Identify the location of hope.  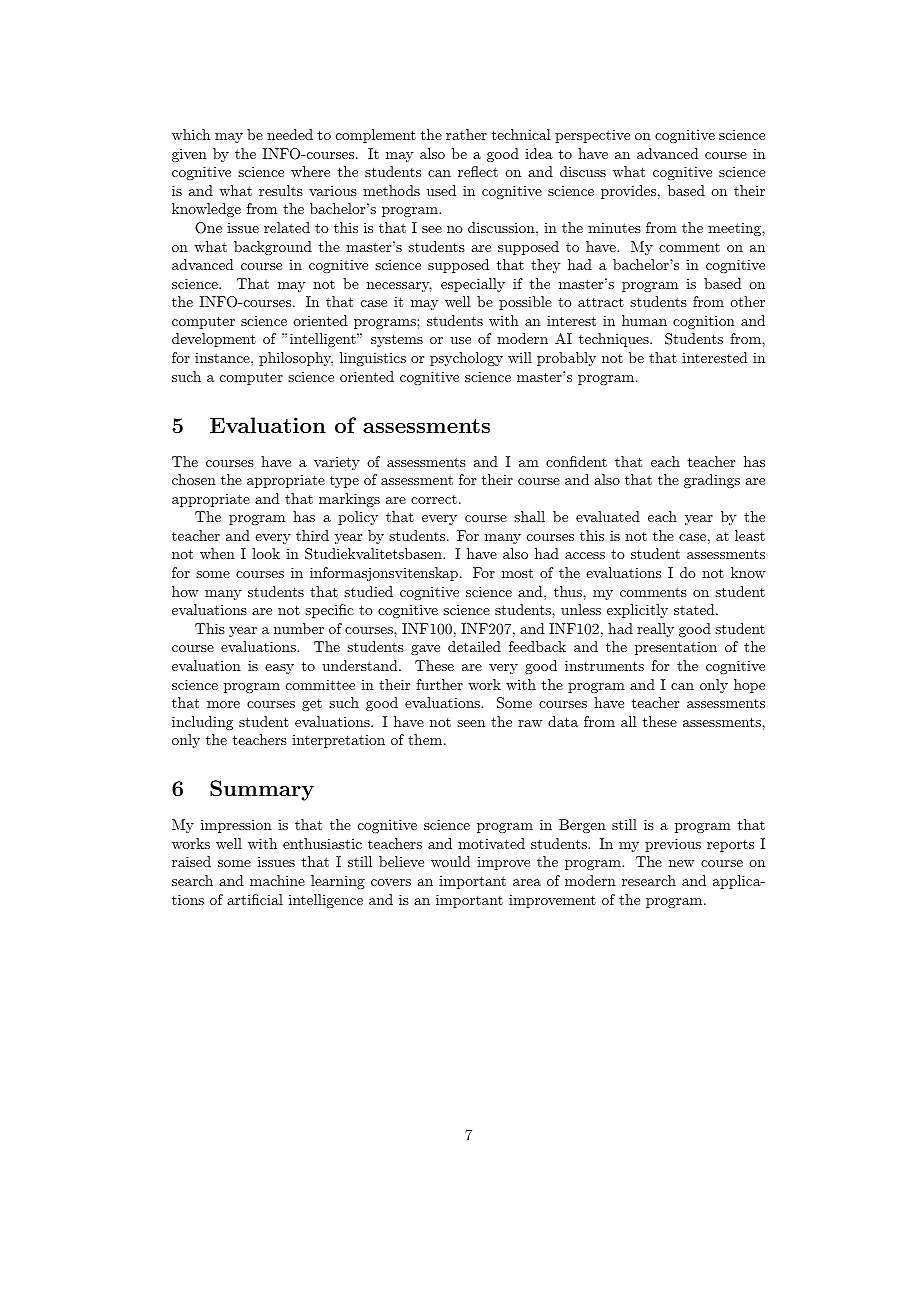
(749, 686).
